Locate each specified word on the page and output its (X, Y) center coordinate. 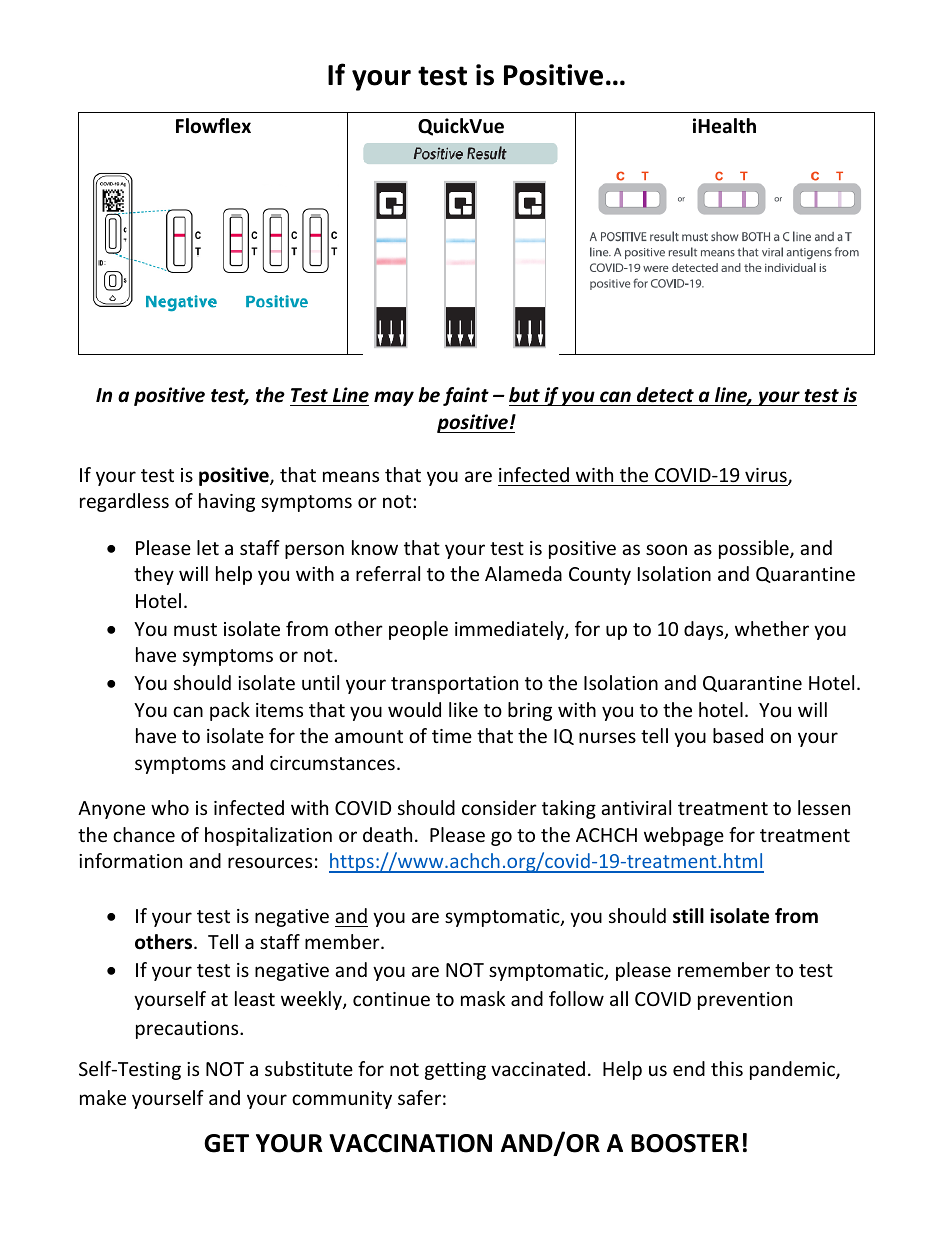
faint (466, 396)
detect (665, 395)
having (227, 502)
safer (419, 1097)
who (170, 807)
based (738, 735)
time (452, 736)
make (103, 1097)
